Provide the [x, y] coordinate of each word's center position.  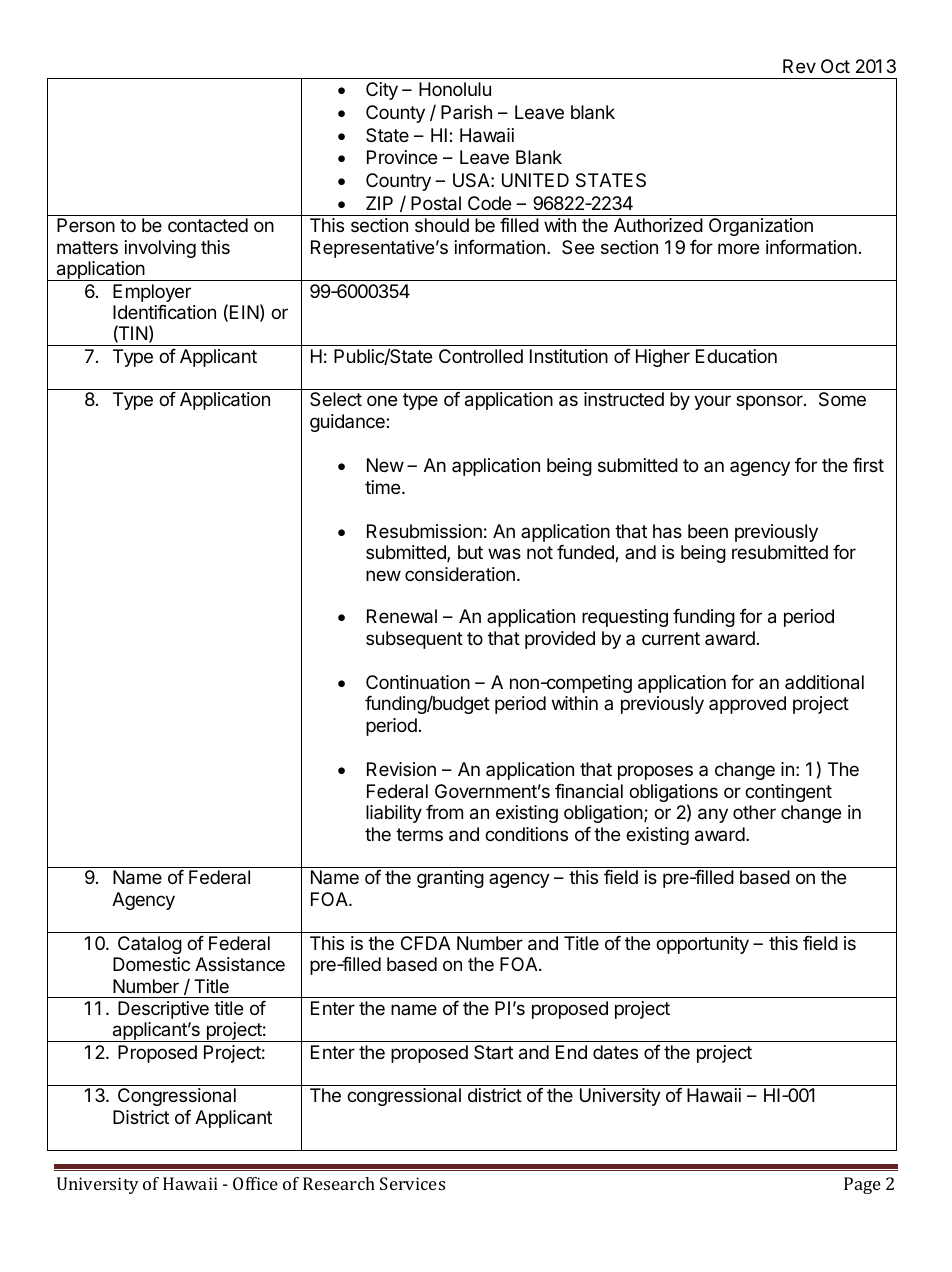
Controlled [481, 356]
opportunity [702, 945]
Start [493, 1052]
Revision [401, 769]
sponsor [770, 402]
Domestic [151, 964]
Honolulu [455, 89]
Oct [835, 66]
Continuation [418, 682]
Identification [164, 312]
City [382, 91]
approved [747, 705]
